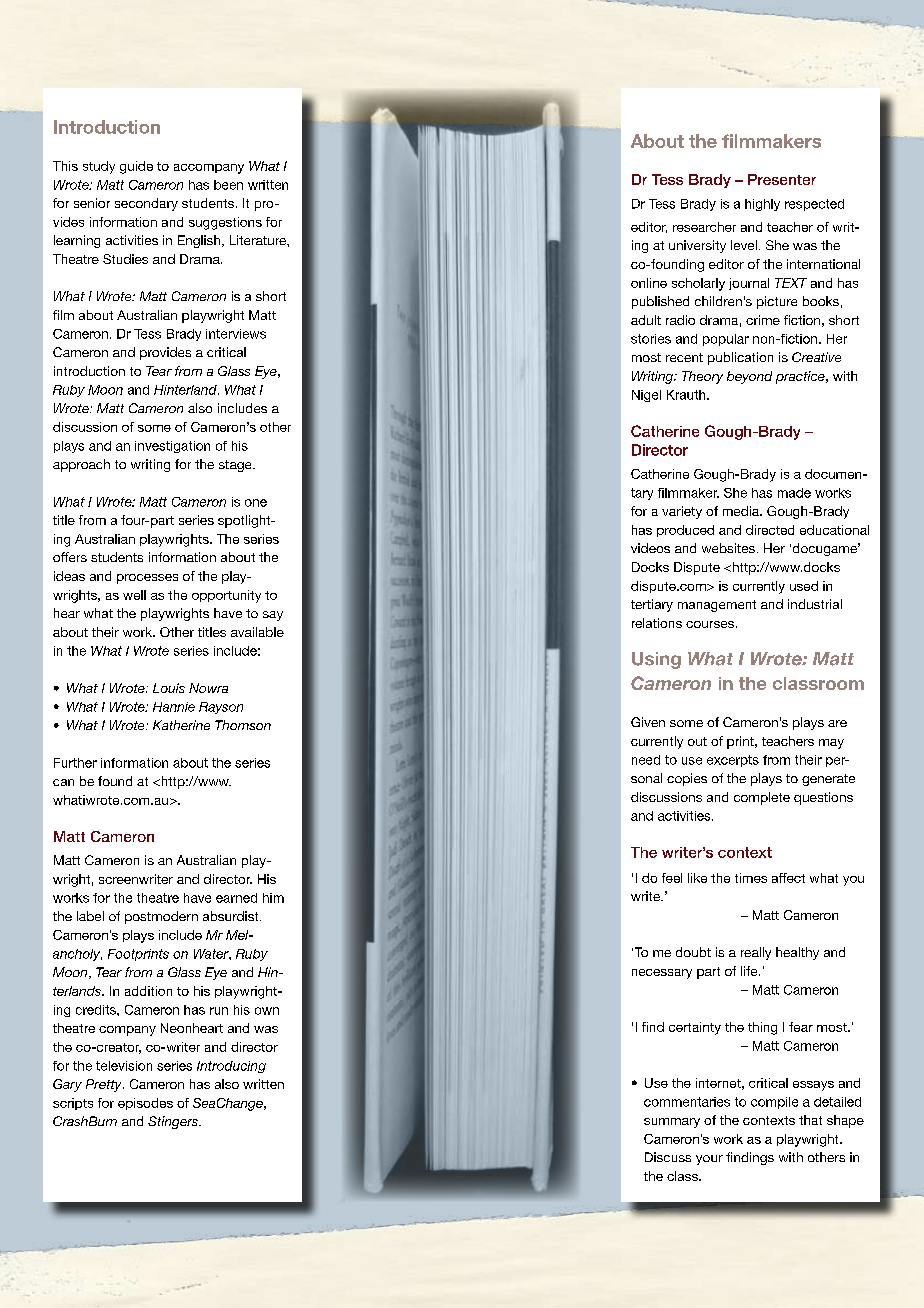 Image resolution: width=924 pixels, height=1308 pixels. What do you see at coordinates (228, 185) in the screenshot?
I see `been` at bounding box center [228, 185].
